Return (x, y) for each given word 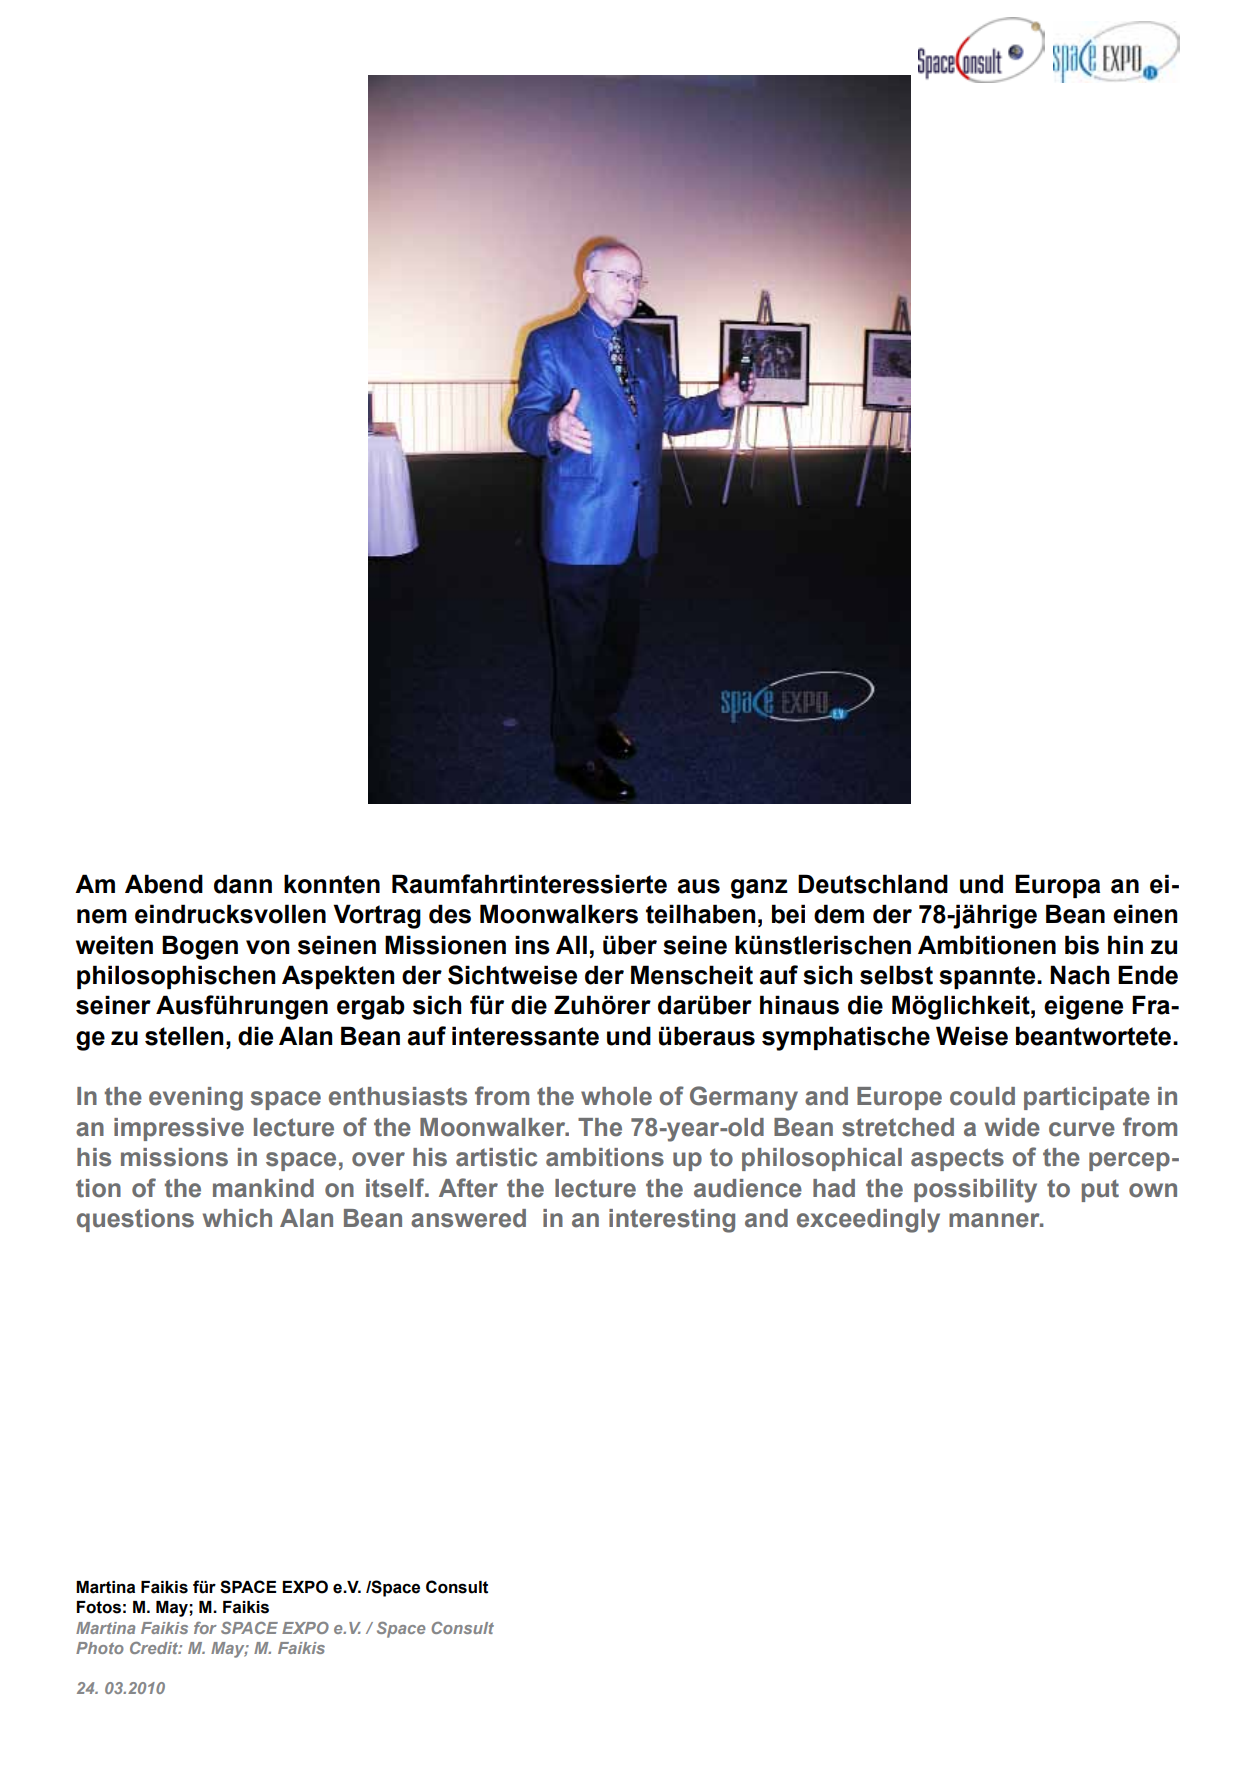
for (205, 1628)
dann (243, 884)
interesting (672, 1221)
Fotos (98, 1607)
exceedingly (868, 1221)
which (237, 1218)
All (571, 944)
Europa (1057, 886)
